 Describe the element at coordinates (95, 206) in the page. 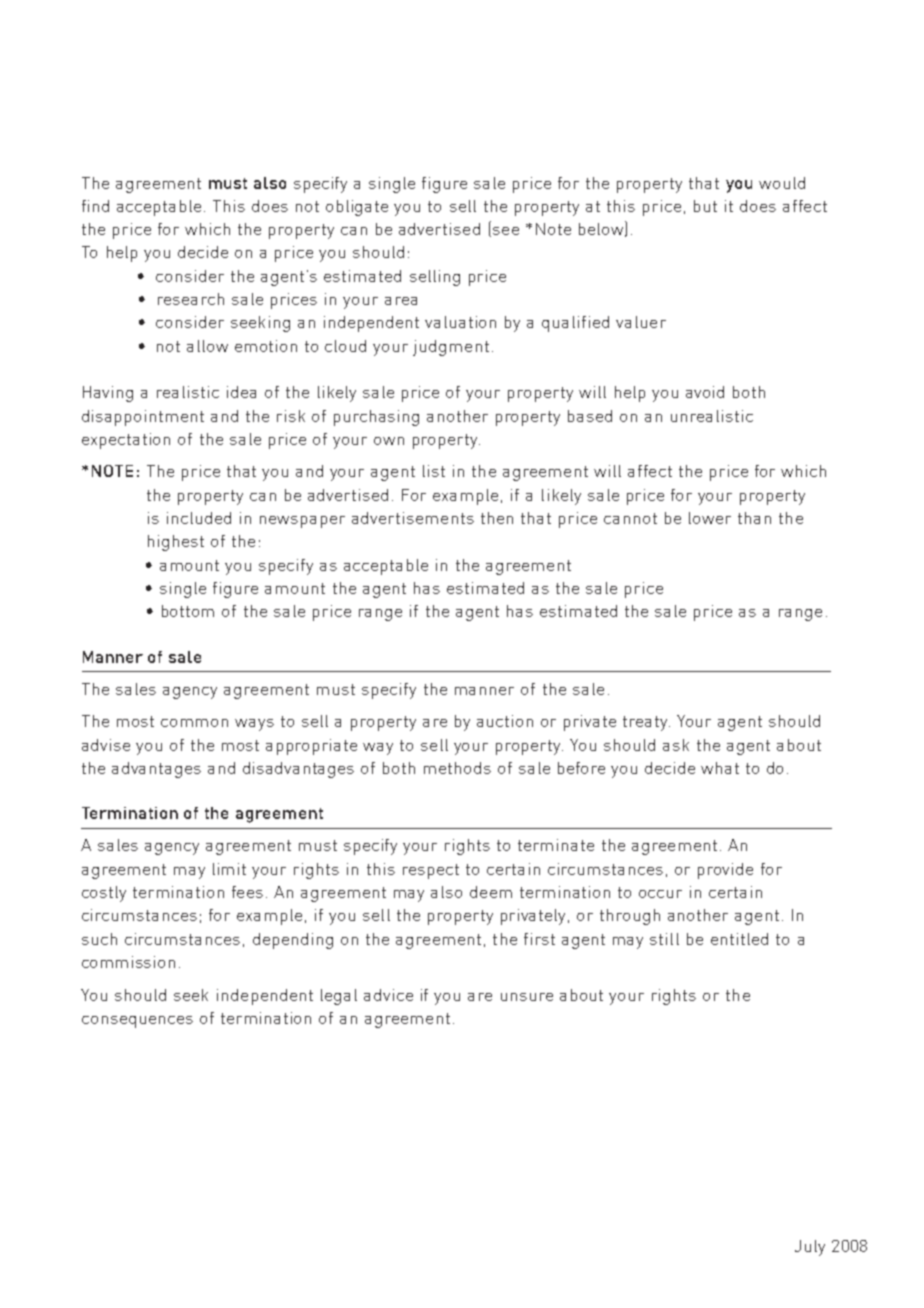

I see `find` at that location.
